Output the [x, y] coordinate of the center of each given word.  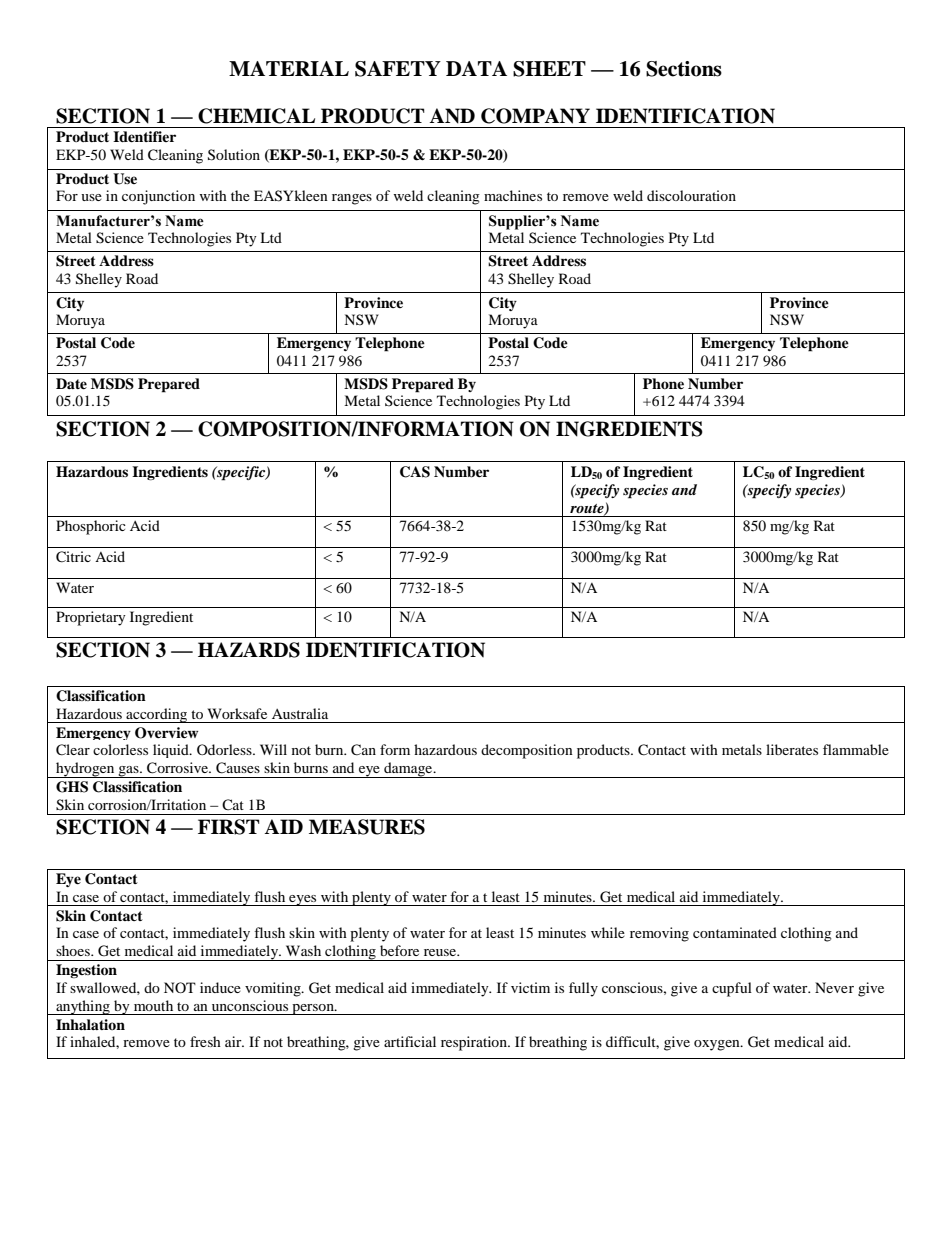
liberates [792, 749]
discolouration [691, 195]
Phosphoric [91, 527]
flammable [856, 749]
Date [71, 383]
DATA [476, 68]
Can [363, 750]
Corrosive [178, 768]
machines [513, 195]
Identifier [144, 136]
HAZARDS [249, 650]
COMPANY [535, 116]
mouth [153, 1005]
